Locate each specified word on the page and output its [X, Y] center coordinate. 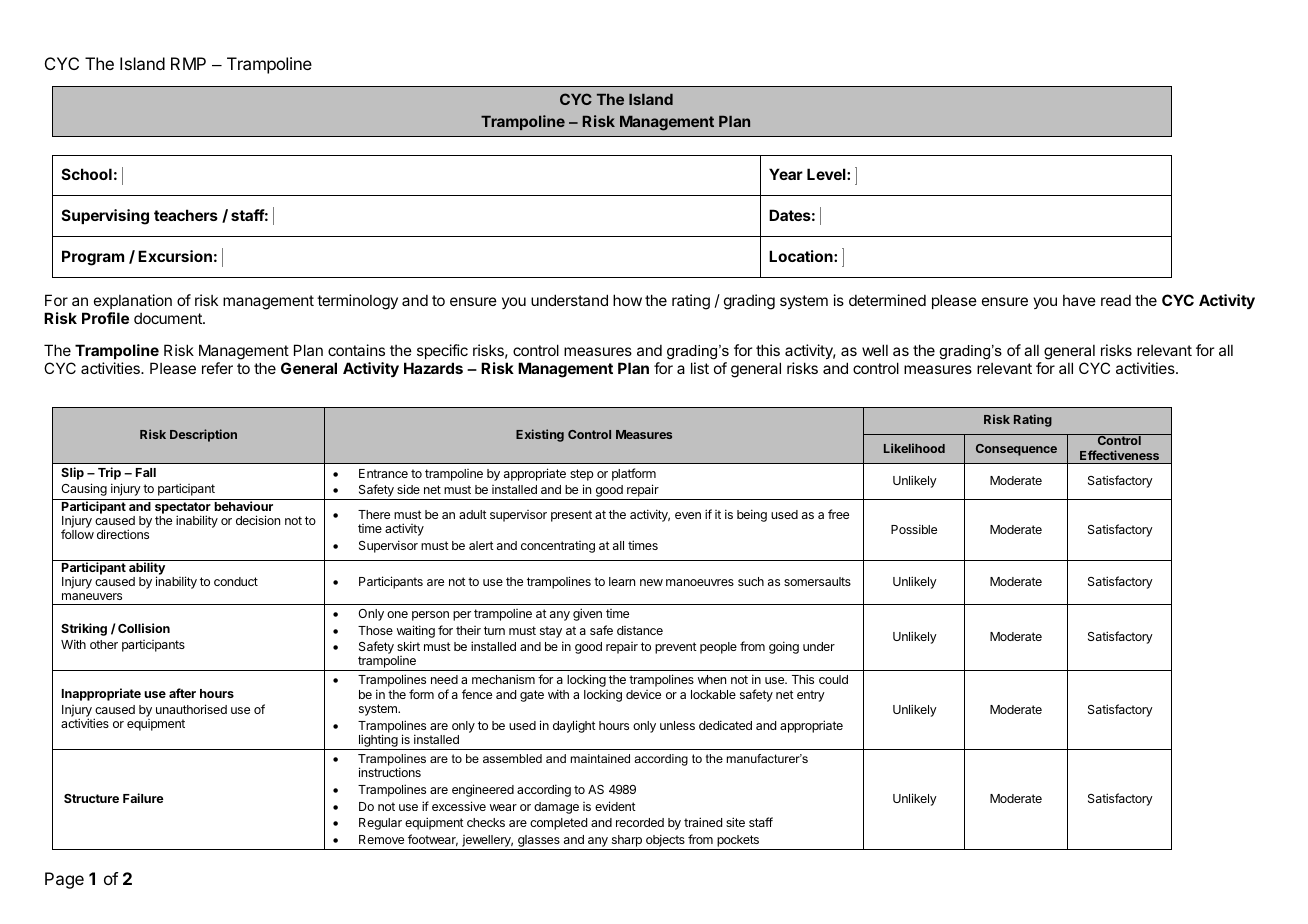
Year [786, 174]
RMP [188, 63]
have [1079, 300]
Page [64, 880]
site [735, 822]
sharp [627, 841]
